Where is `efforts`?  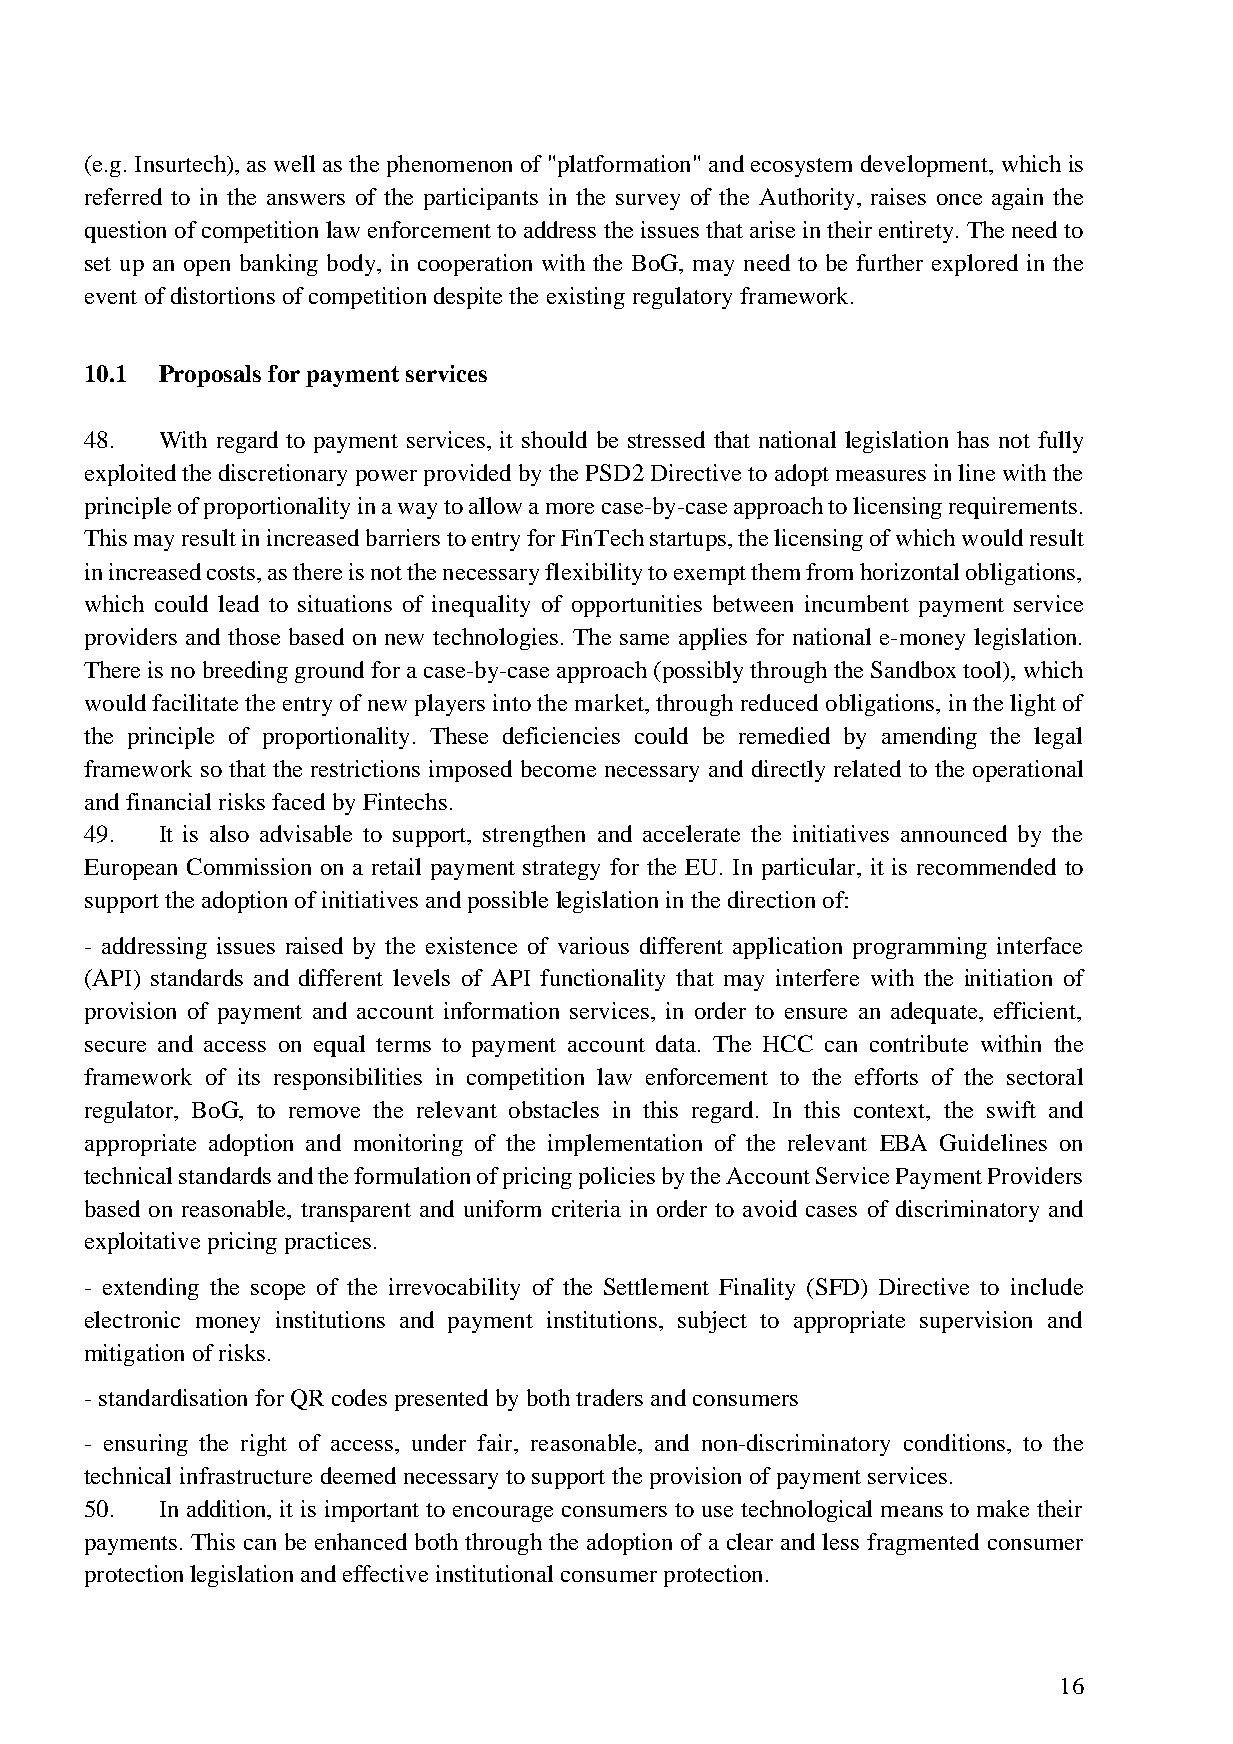
efforts is located at coordinates (886, 1076).
